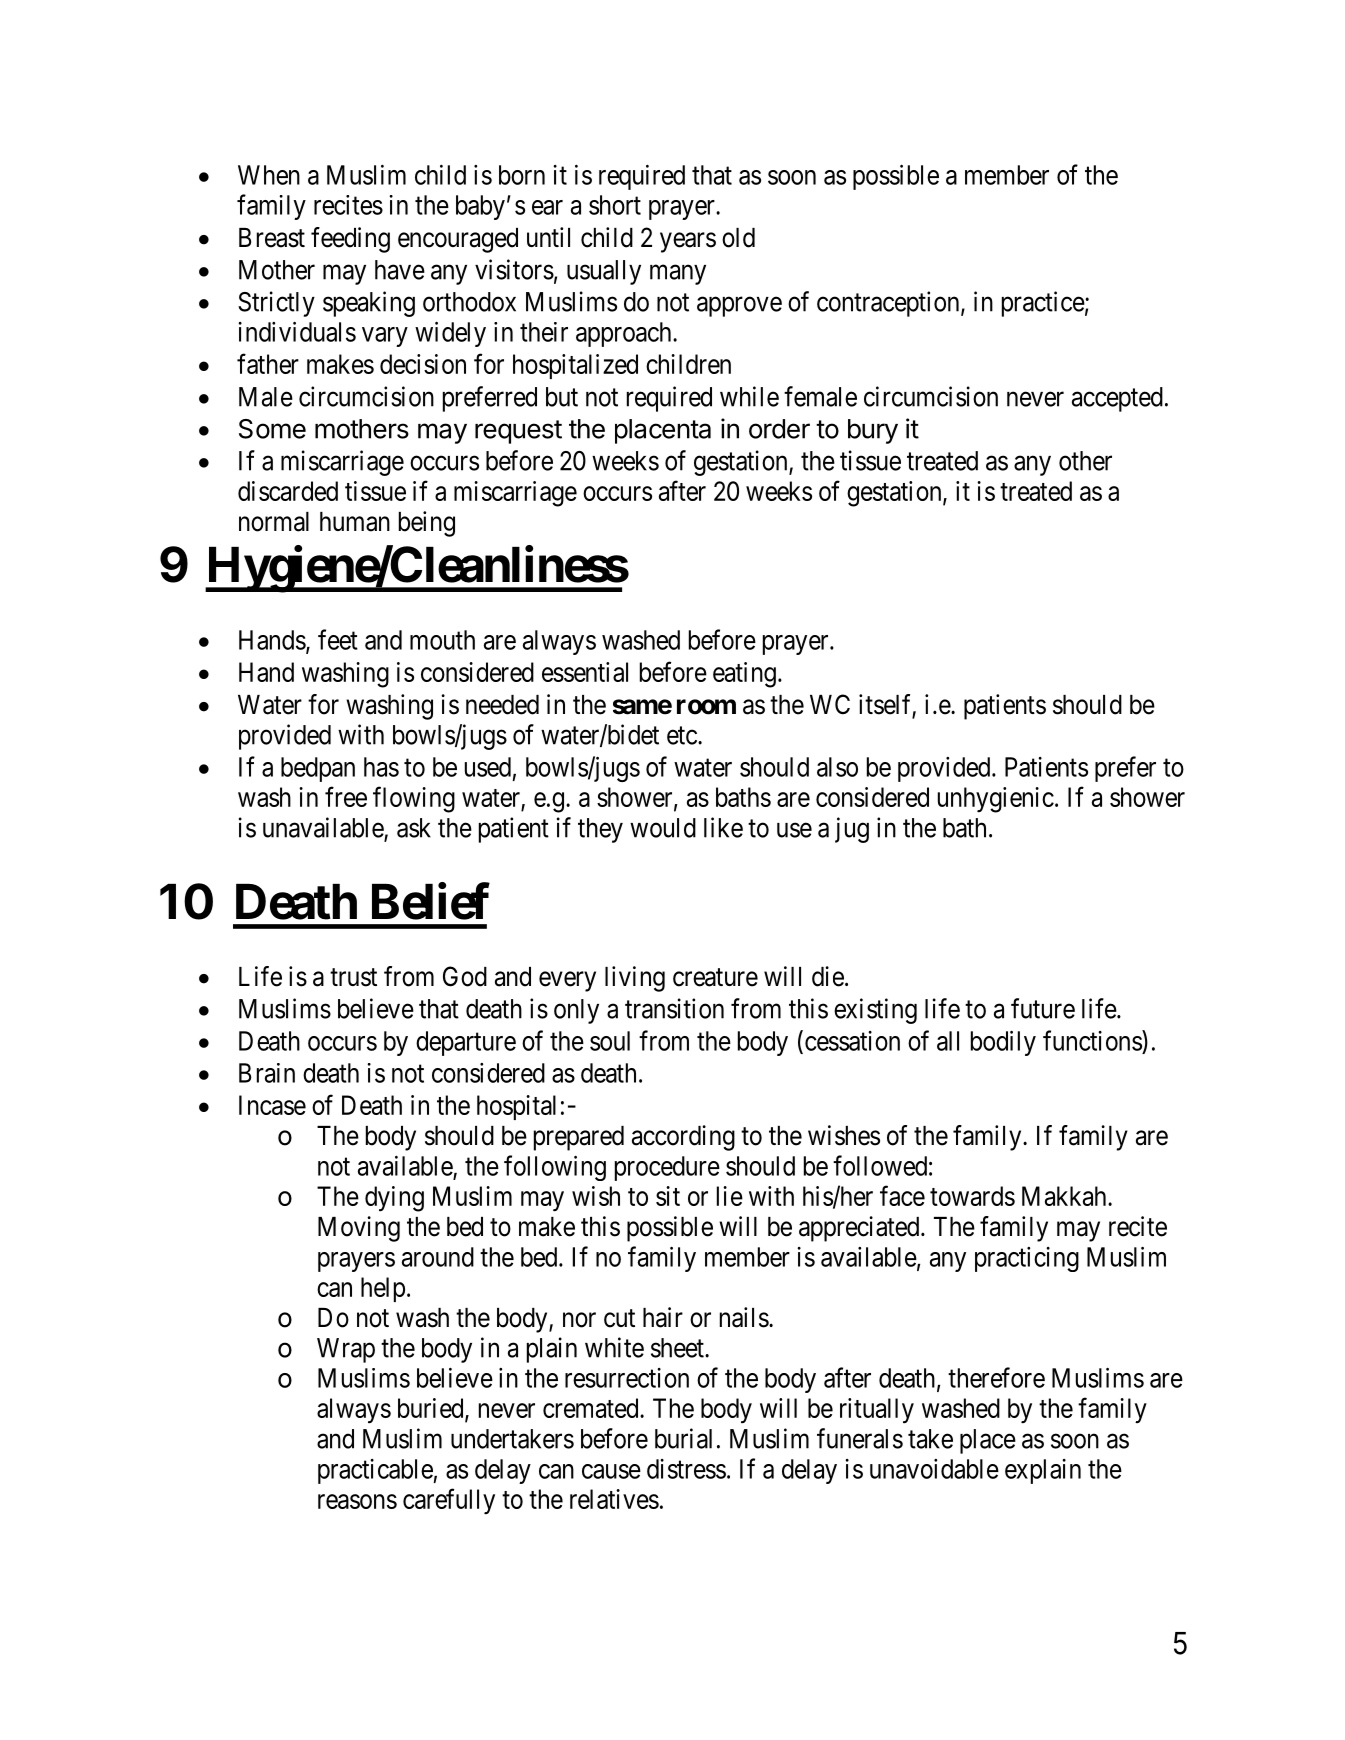 The height and width of the screenshot is (1740, 1345). What do you see at coordinates (1003, 1043) in the screenshot?
I see `bodily` at bounding box center [1003, 1043].
